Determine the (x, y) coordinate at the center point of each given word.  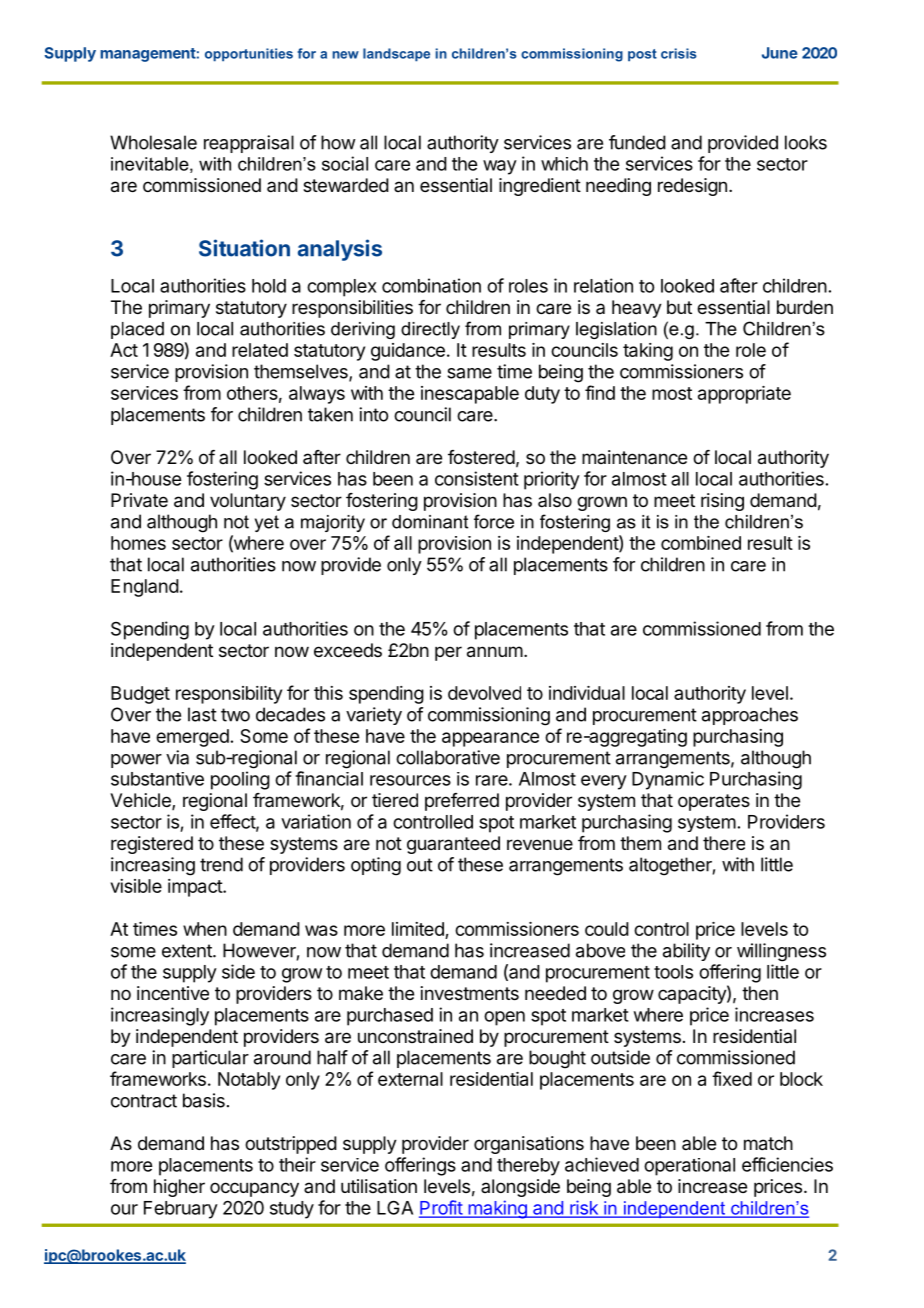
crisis (679, 53)
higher (179, 1188)
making (497, 1209)
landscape (396, 55)
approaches (750, 716)
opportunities (249, 55)
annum (495, 652)
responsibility (229, 695)
